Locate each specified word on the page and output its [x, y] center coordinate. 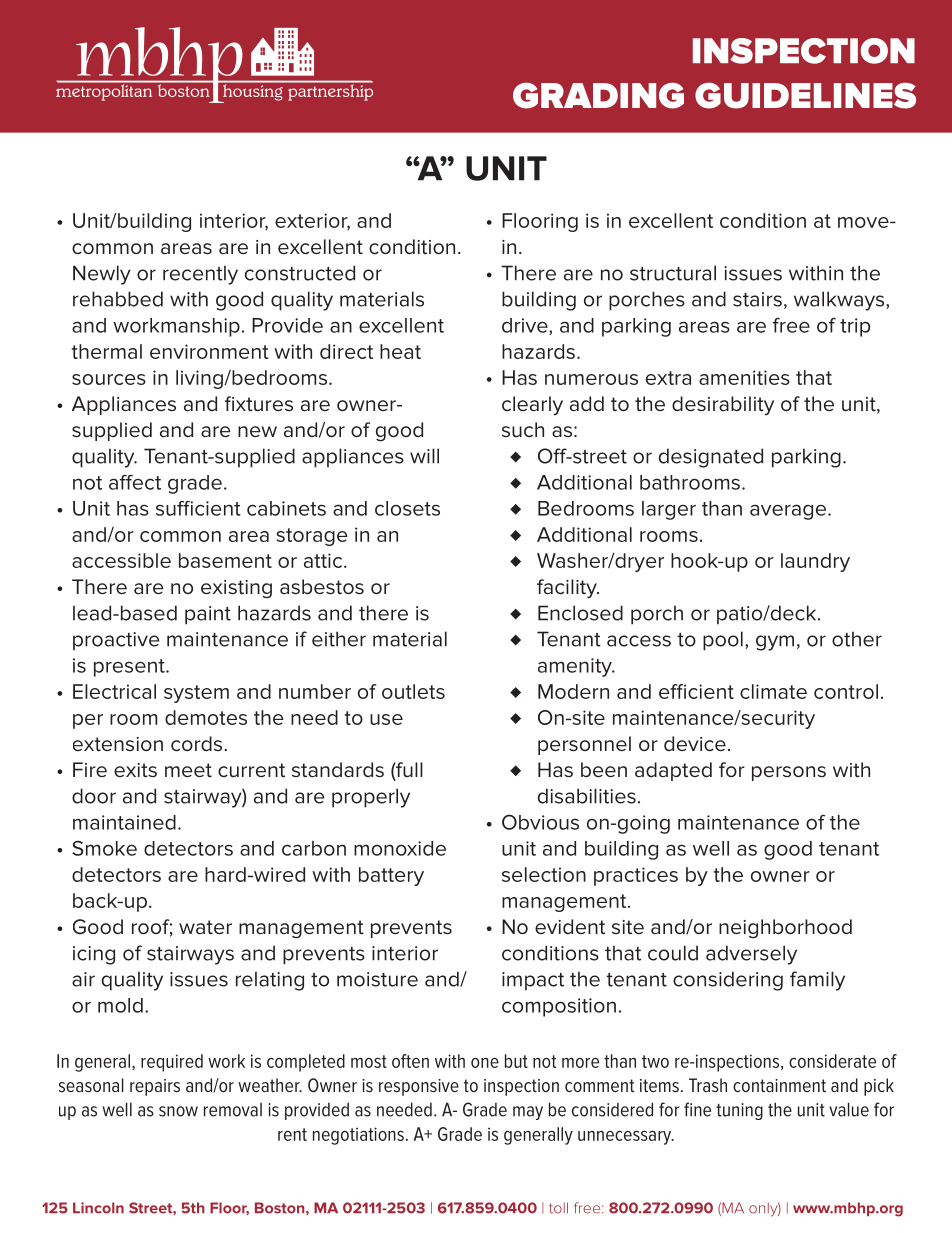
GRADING [598, 95]
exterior [312, 221]
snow [178, 1111]
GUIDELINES [805, 95]
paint [208, 615]
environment [209, 351]
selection [544, 874]
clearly [532, 406]
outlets [413, 691]
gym [775, 643]
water [205, 927]
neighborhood [785, 928]
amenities [744, 377]
